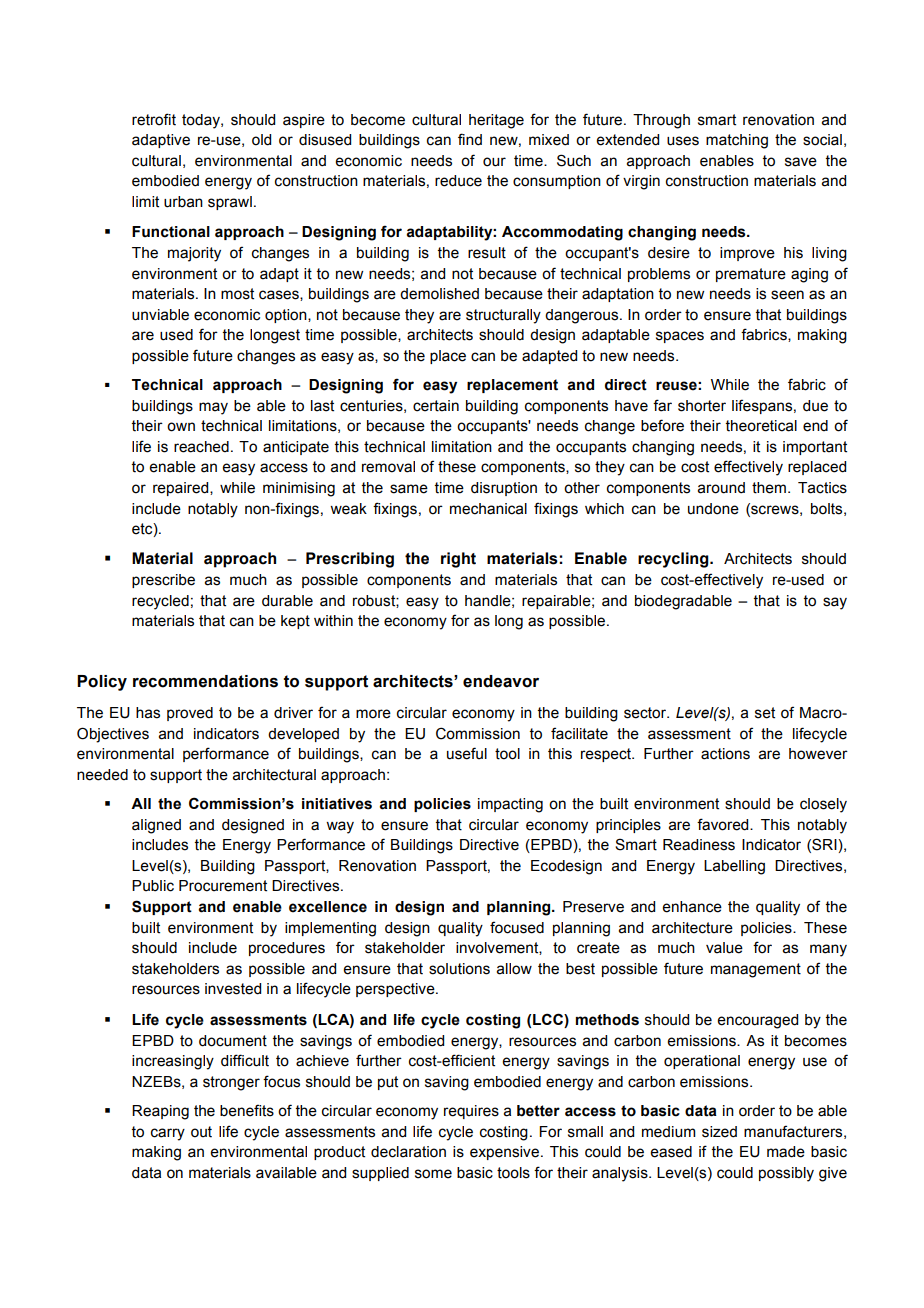  What do you see at coordinates (470, 139) in the document?
I see `find` at bounding box center [470, 139].
